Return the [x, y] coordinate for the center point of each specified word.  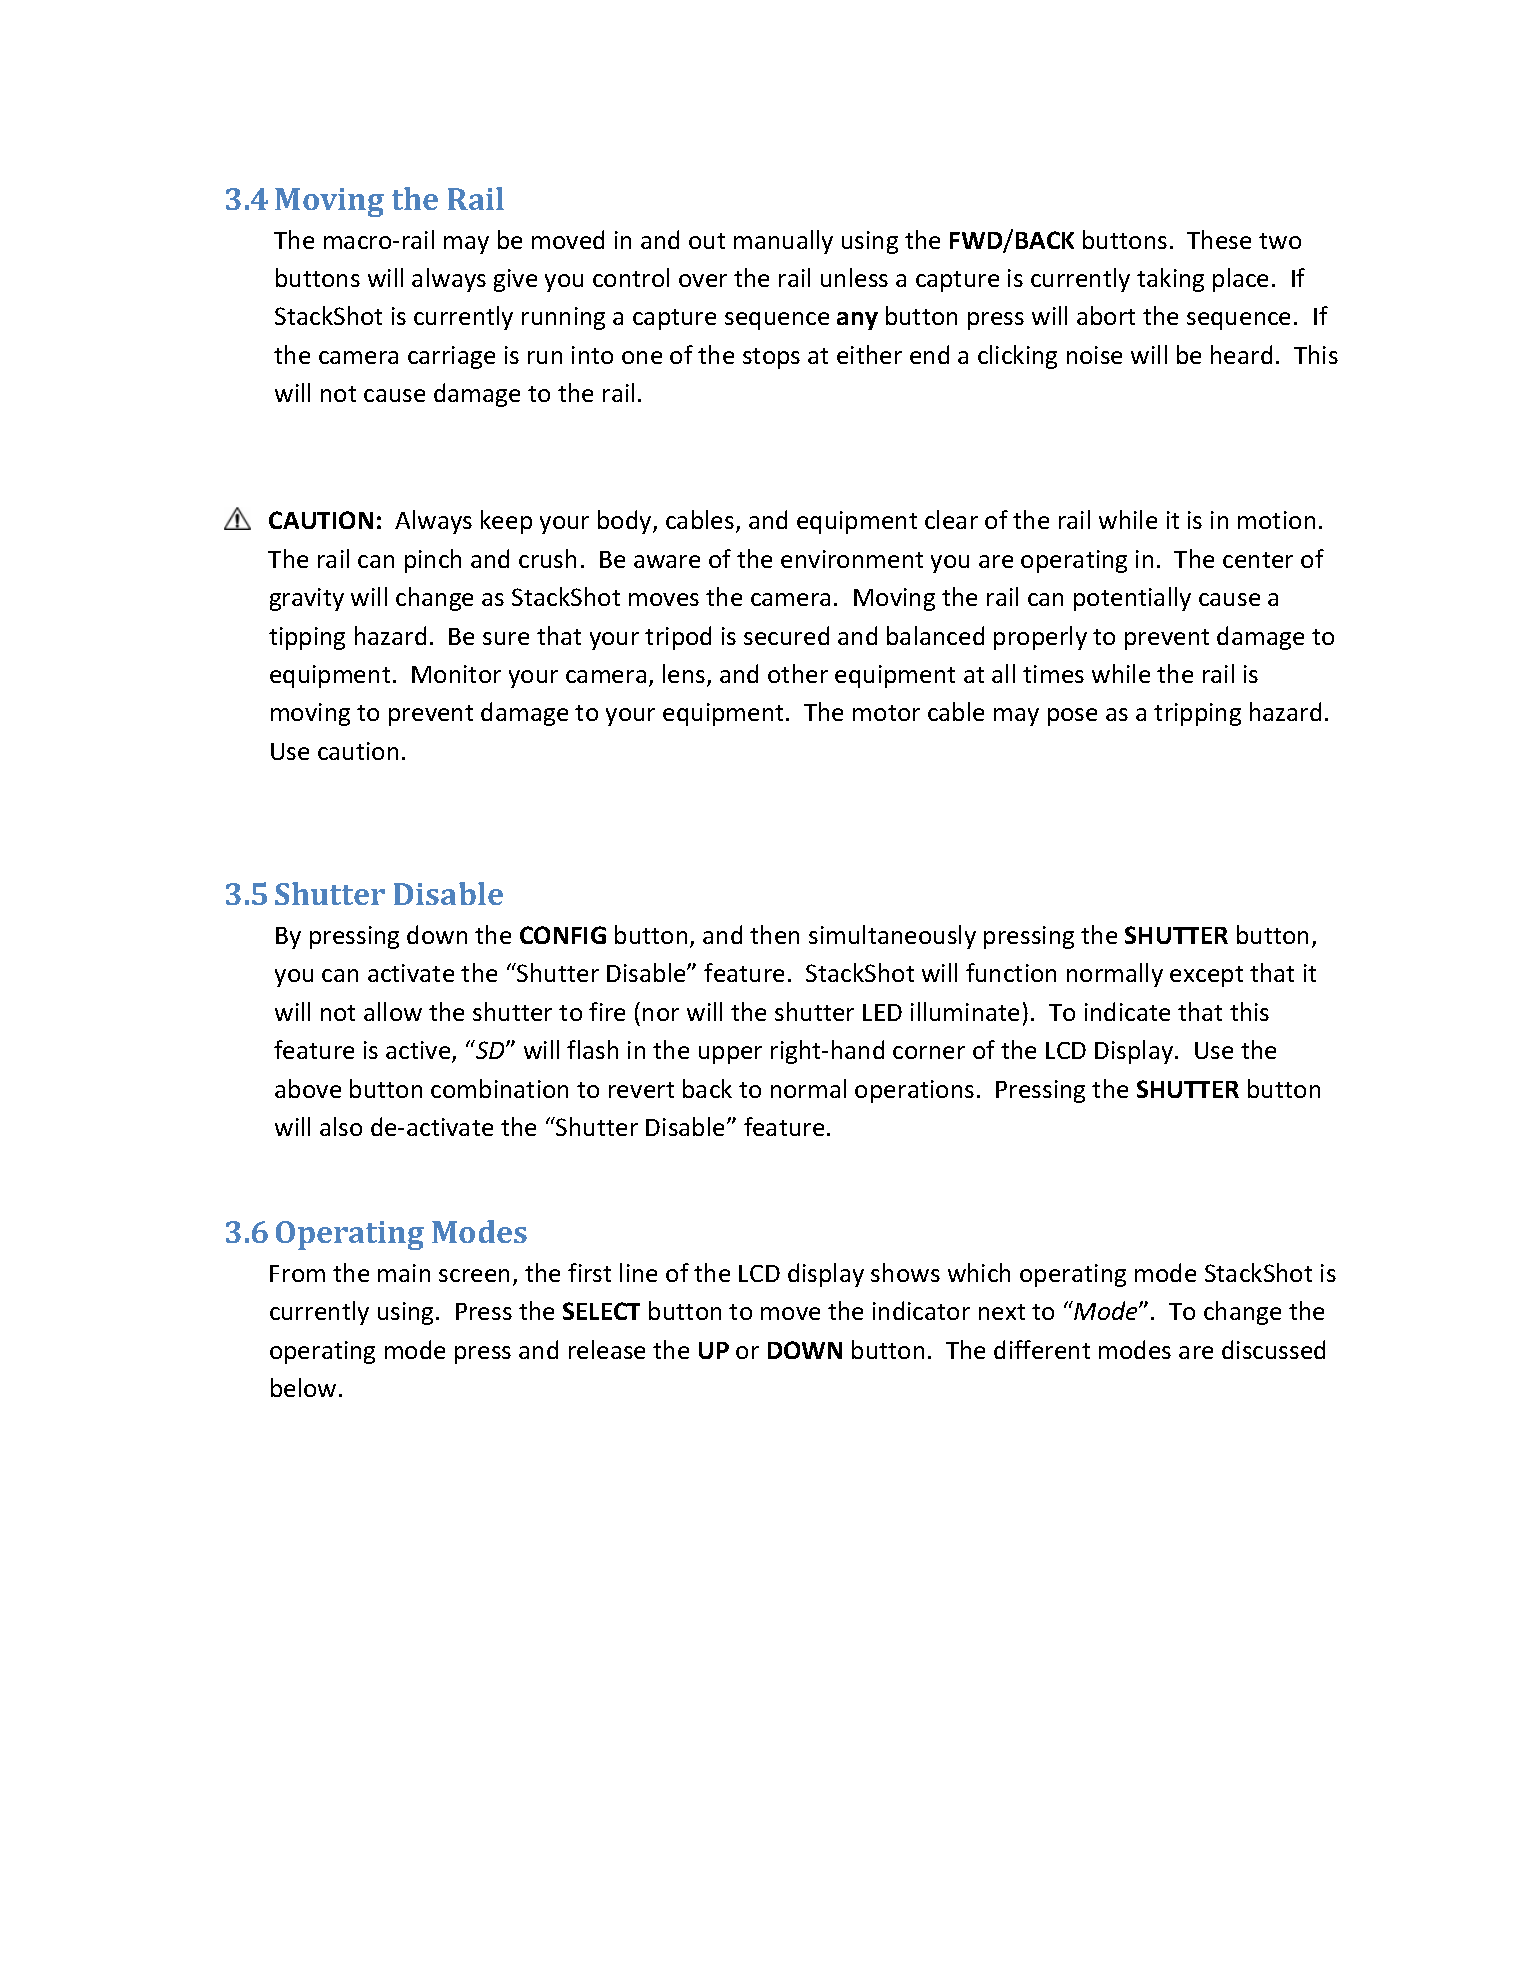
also [341, 1126]
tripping [1197, 714]
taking [1170, 280]
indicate [1127, 1011]
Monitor [456, 674]
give [515, 280]
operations [914, 1091]
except [1206, 976]
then [774, 934]
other [798, 673]
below [303, 1387]
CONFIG [563, 935]
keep [506, 522]
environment [852, 559]
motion [1276, 520]
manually [783, 242]
